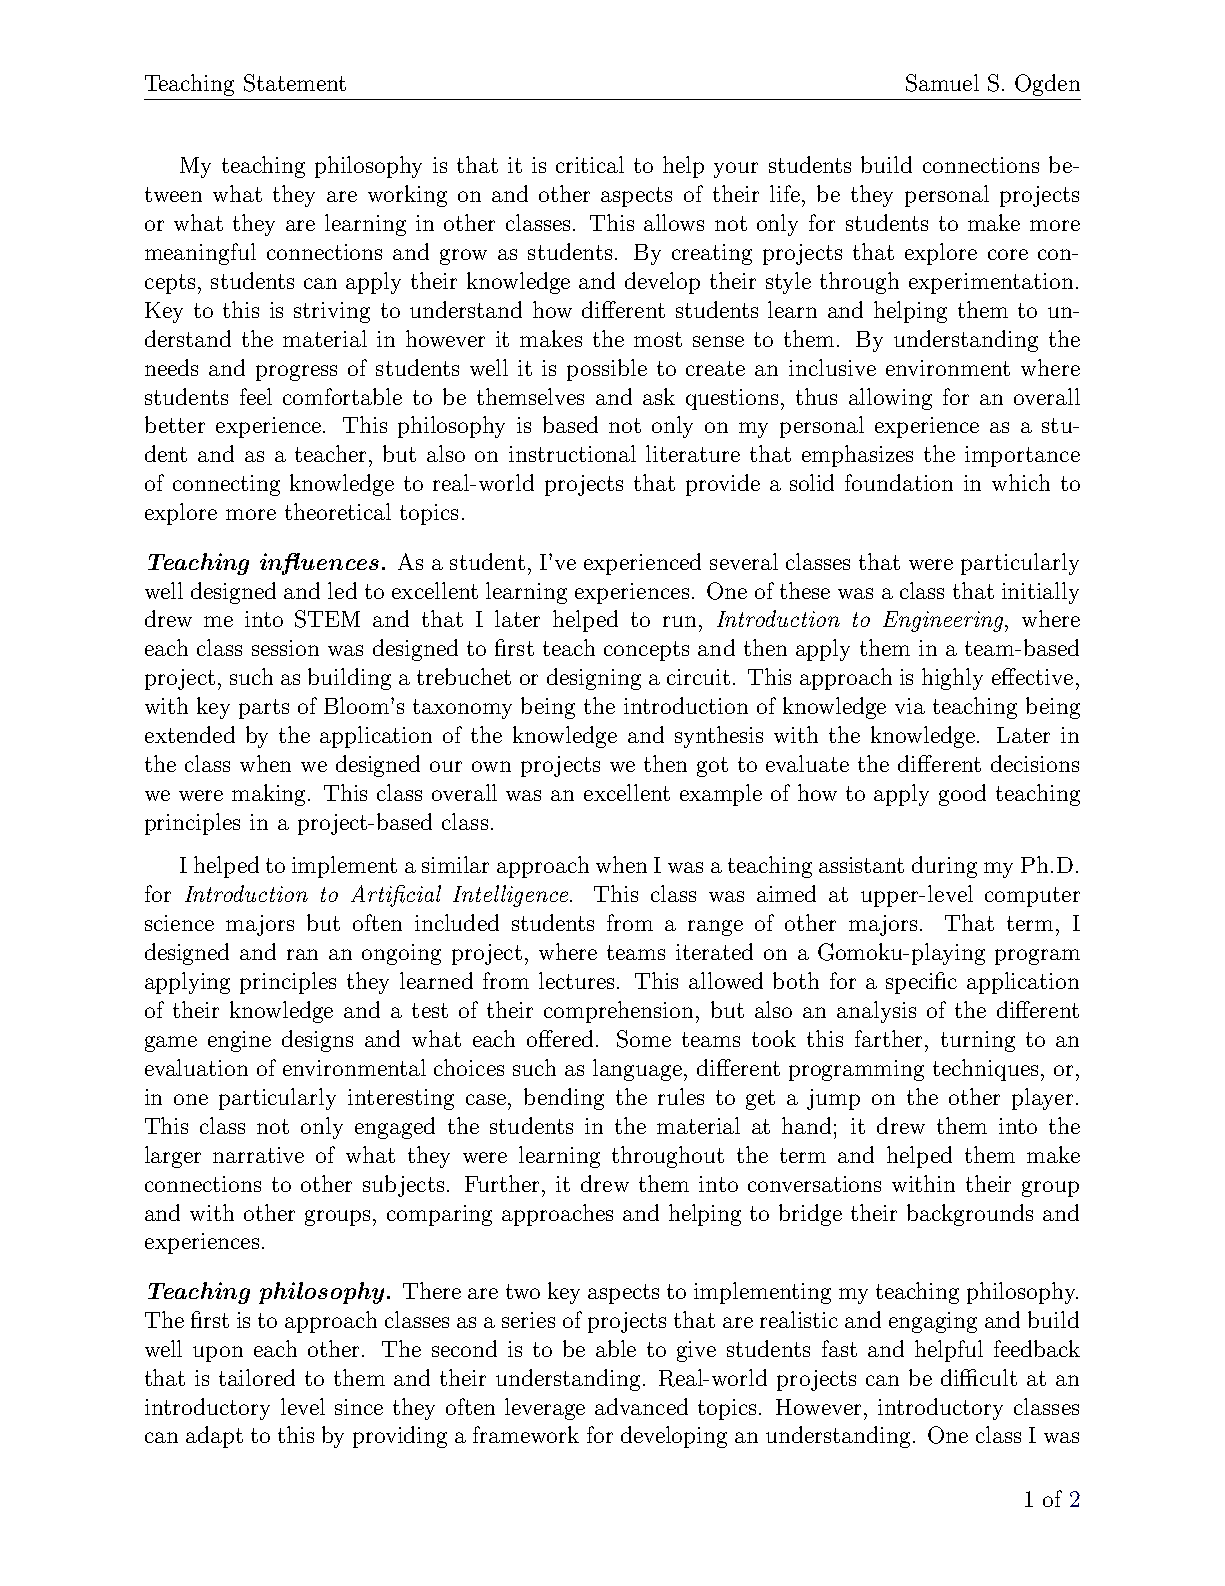 The height and width of the screenshot is (1586, 1225). What do you see at coordinates (270, 795) in the screenshot?
I see `making` at bounding box center [270, 795].
